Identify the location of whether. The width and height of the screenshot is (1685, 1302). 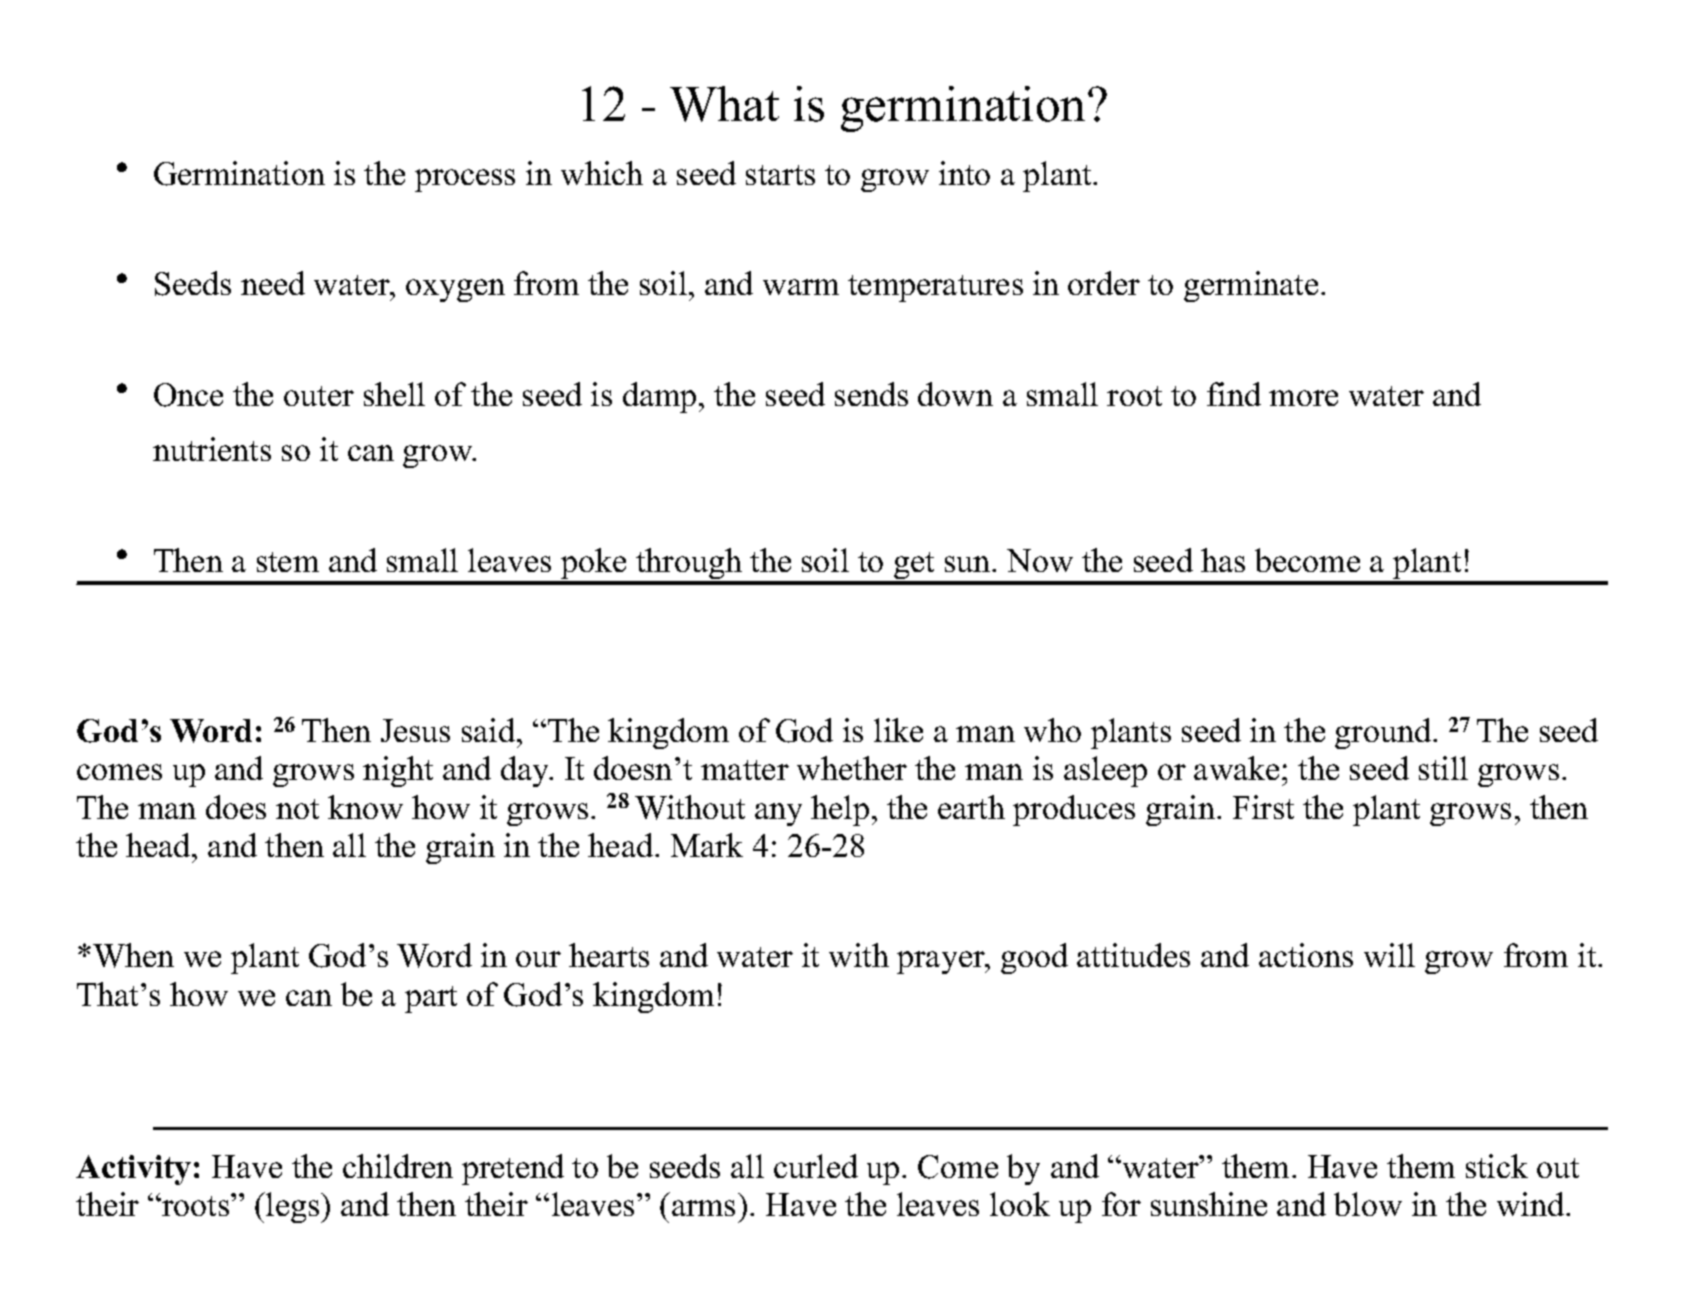
(852, 768).
